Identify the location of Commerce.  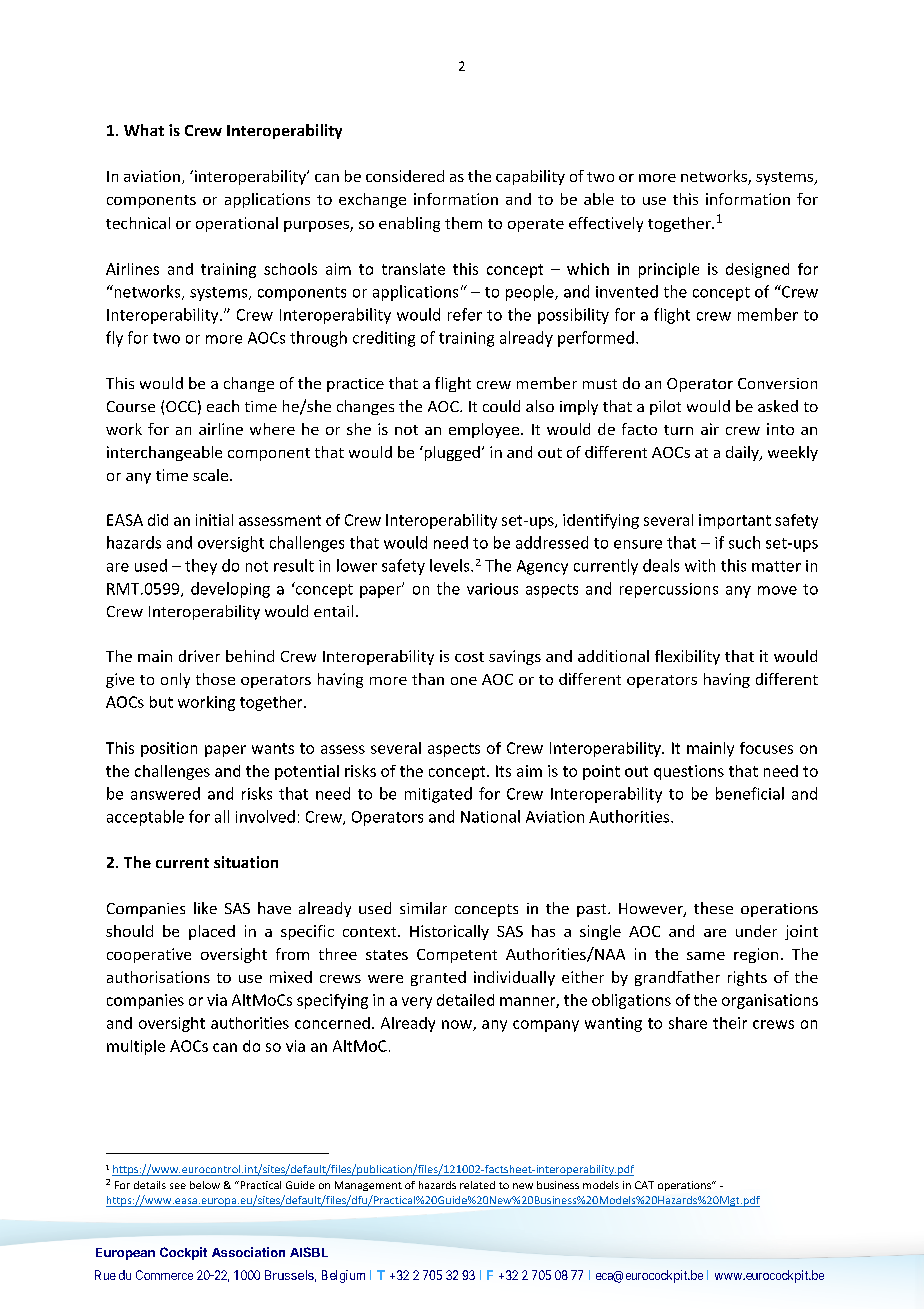
(164, 1275).
